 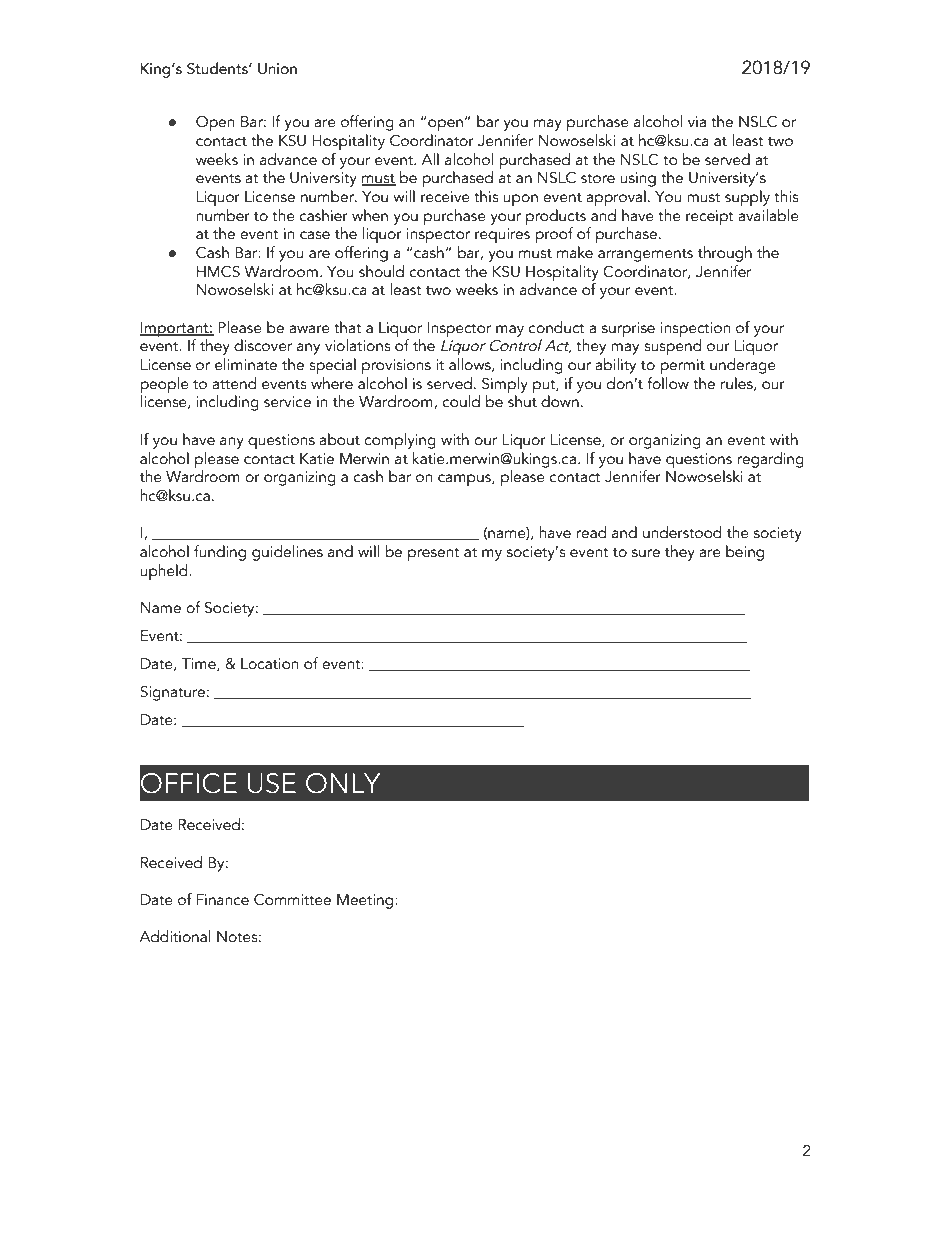 I want to click on Union, so click(x=277, y=69).
